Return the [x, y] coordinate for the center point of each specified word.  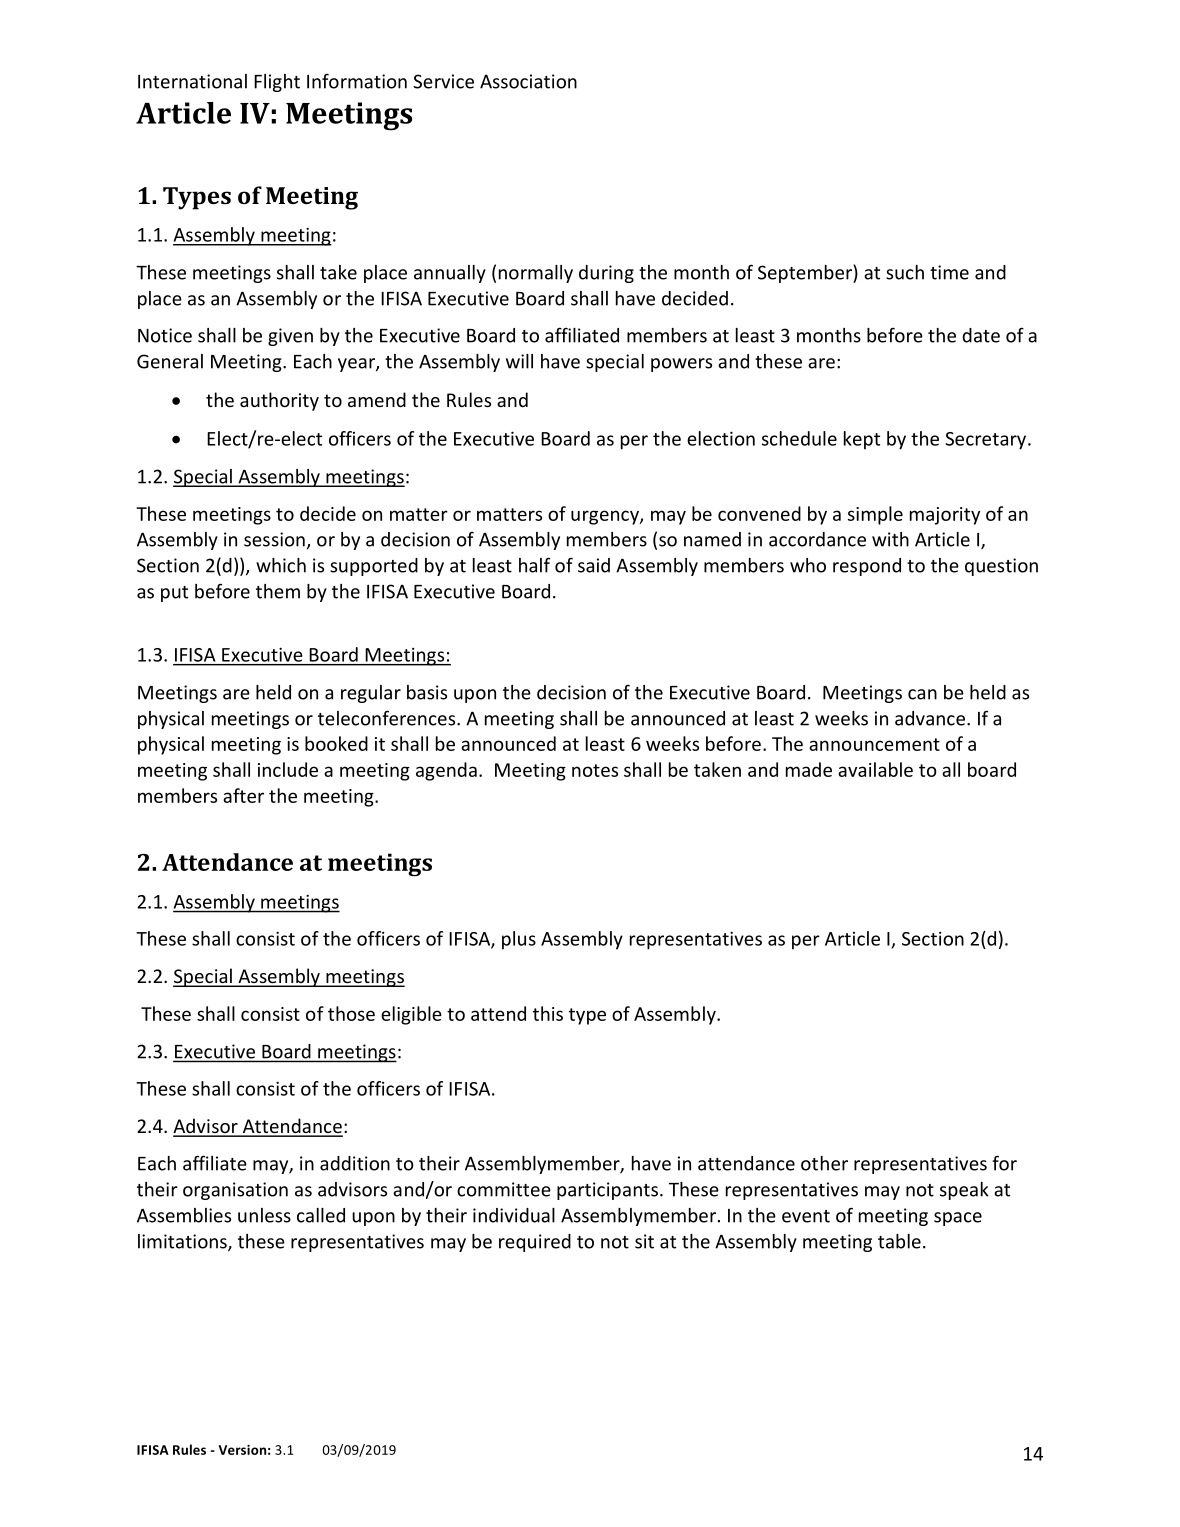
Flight [277, 83]
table [899, 1241]
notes [595, 770]
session [274, 539]
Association [528, 81]
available [875, 769]
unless [264, 1215]
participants [607, 1191]
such [905, 272]
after [243, 795]
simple [875, 515]
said [594, 565]
